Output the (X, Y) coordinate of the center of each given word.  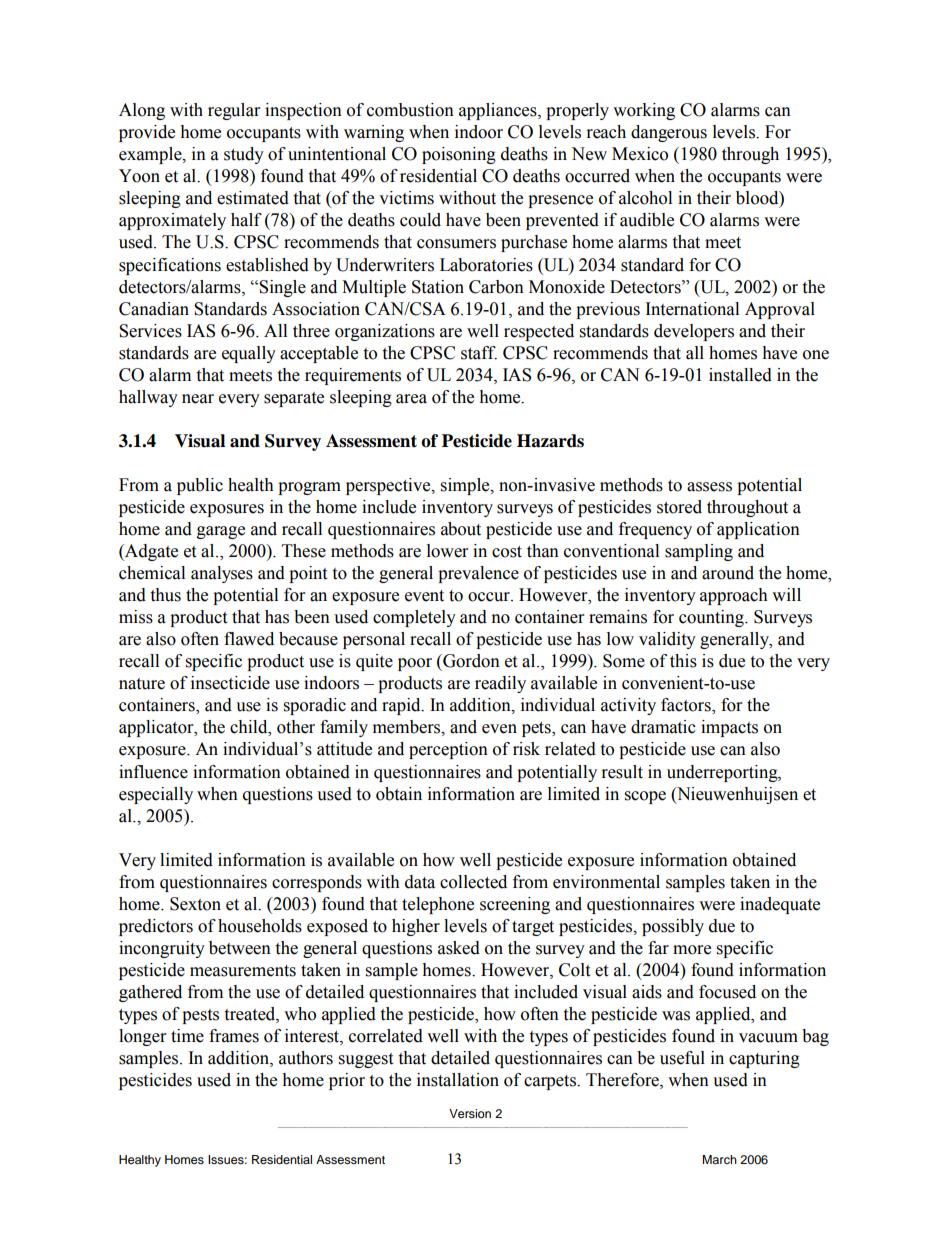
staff (479, 353)
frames (234, 1036)
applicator (157, 728)
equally (249, 354)
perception (448, 750)
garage (221, 532)
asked (459, 948)
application (758, 530)
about (461, 529)
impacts (729, 728)
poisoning (459, 155)
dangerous (669, 133)
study (244, 155)
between (240, 948)
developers (694, 332)
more (692, 950)
